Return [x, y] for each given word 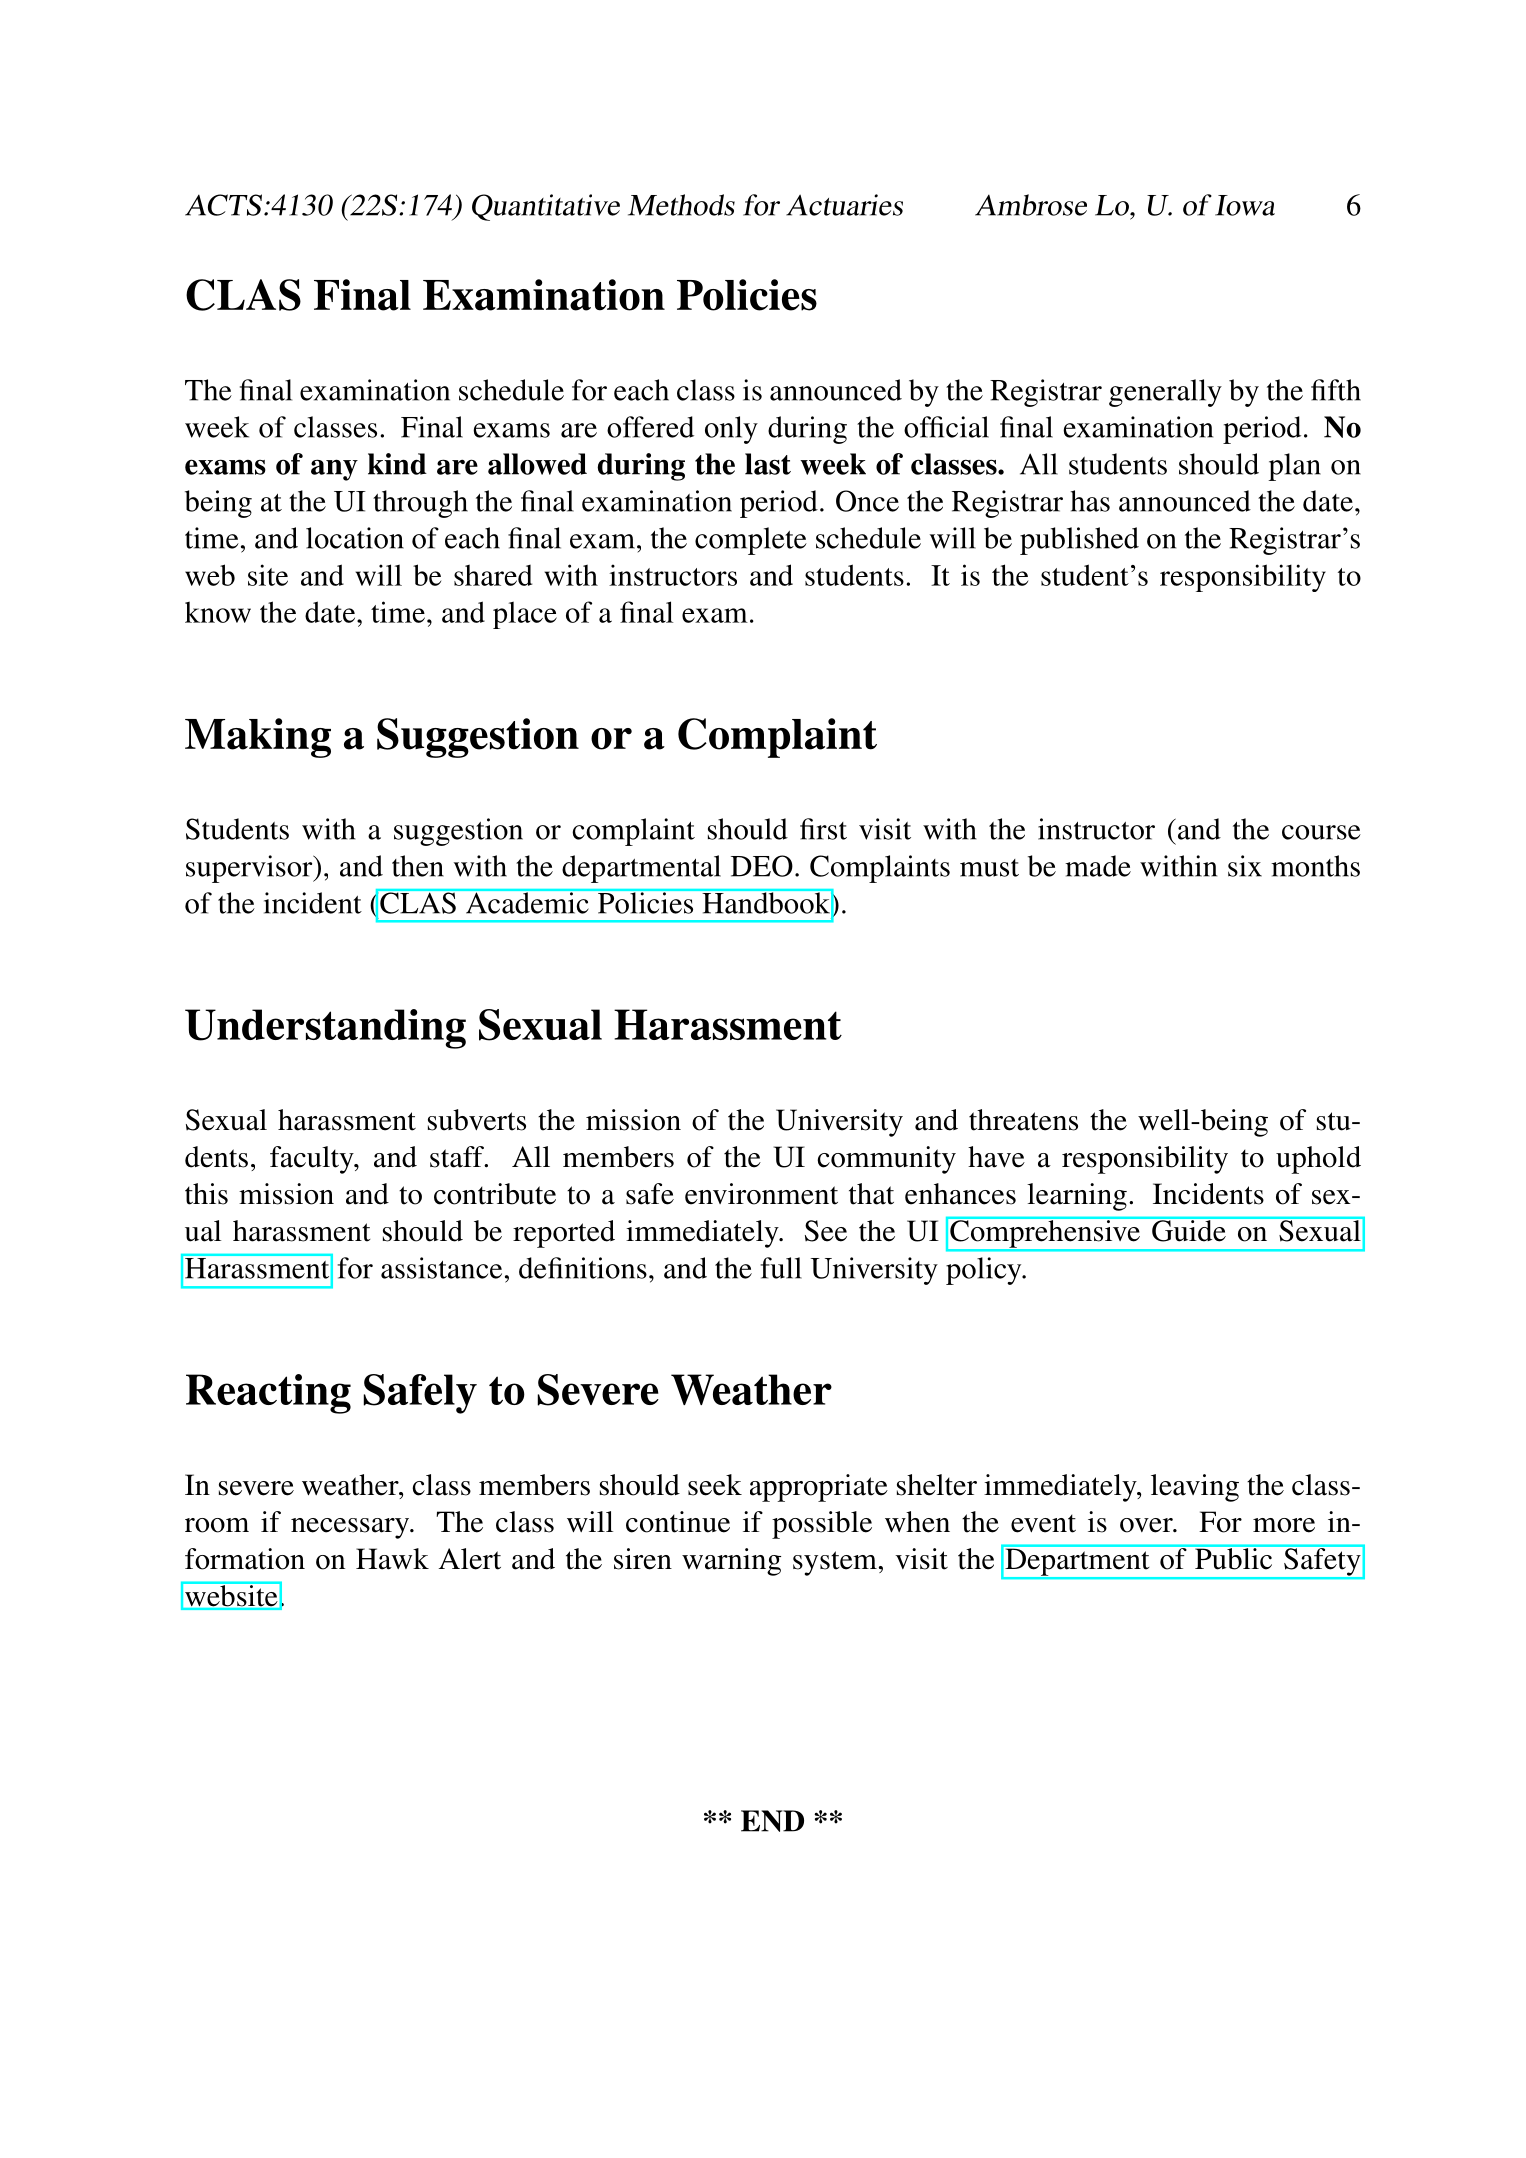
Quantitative [546, 207]
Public [1234, 1557]
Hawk [392, 1559]
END [772, 1821]
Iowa [1245, 205]
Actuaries [844, 205]
